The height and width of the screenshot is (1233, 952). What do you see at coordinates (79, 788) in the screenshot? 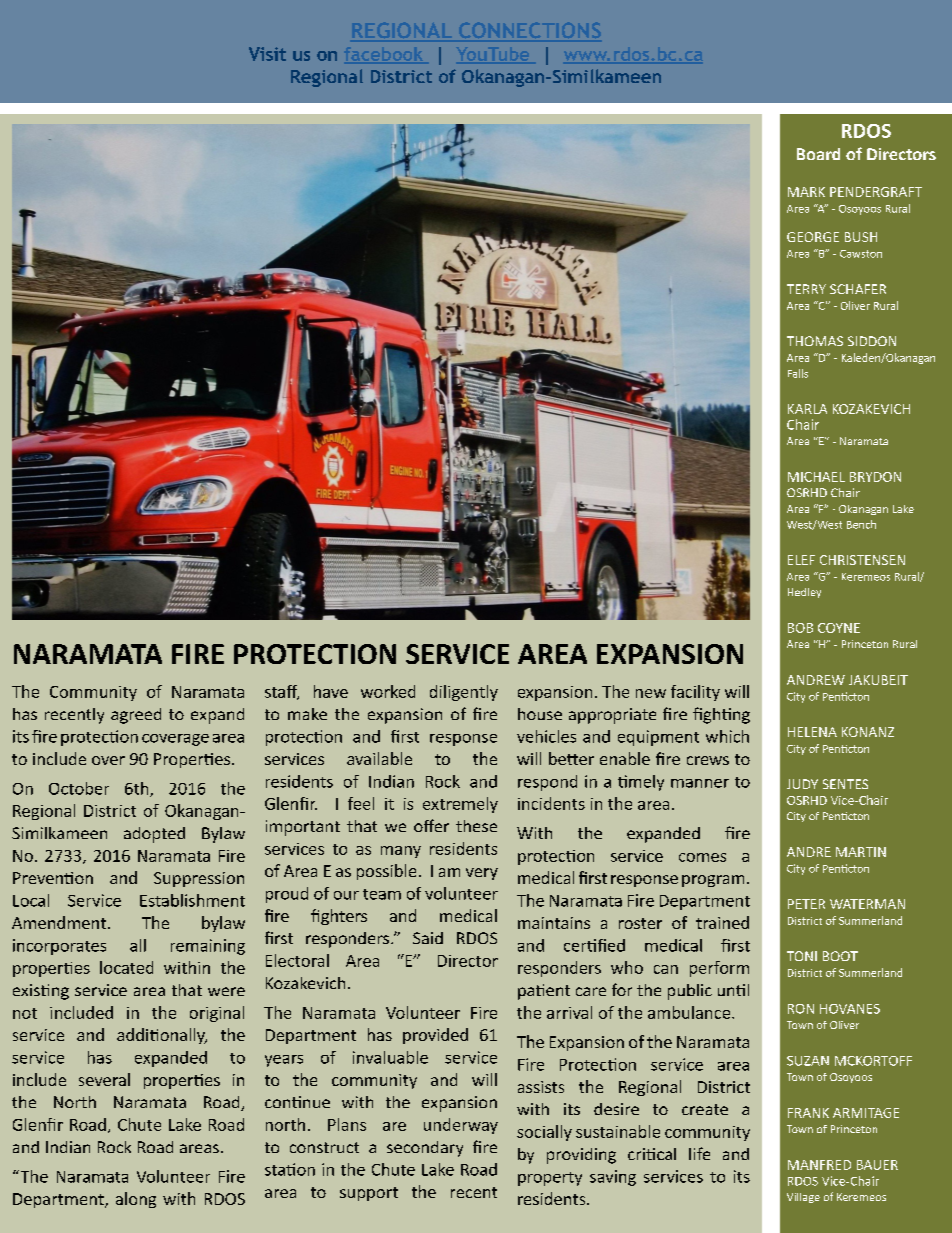
I see `October` at bounding box center [79, 788].
